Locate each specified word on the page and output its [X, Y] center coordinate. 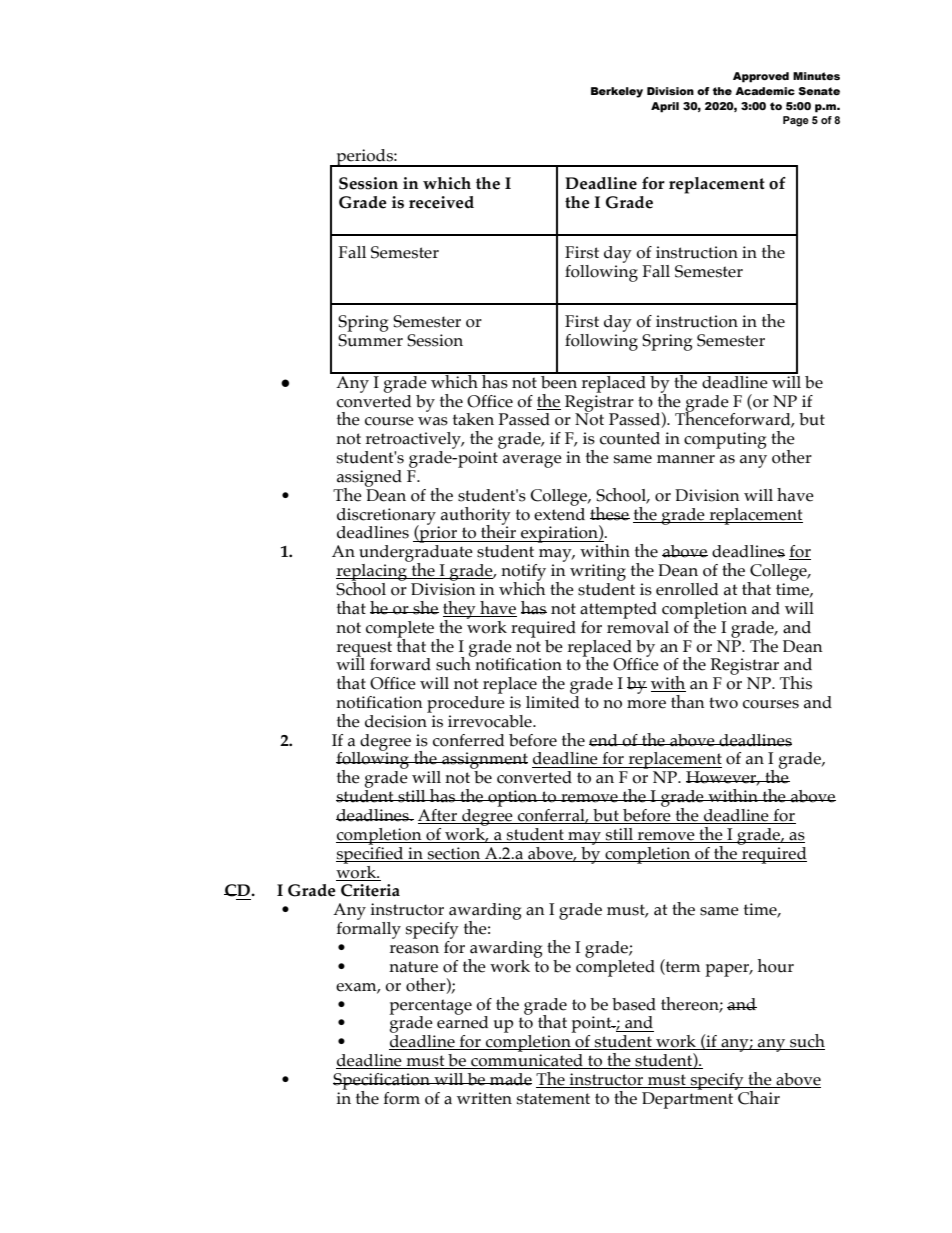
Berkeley [617, 92]
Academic [765, 91]
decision [397, 720]
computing [725, 440]
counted [630, 438]
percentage [430, 1008]
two [723, 703]
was [433, 421]
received [441, 202]
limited [552, 701]
